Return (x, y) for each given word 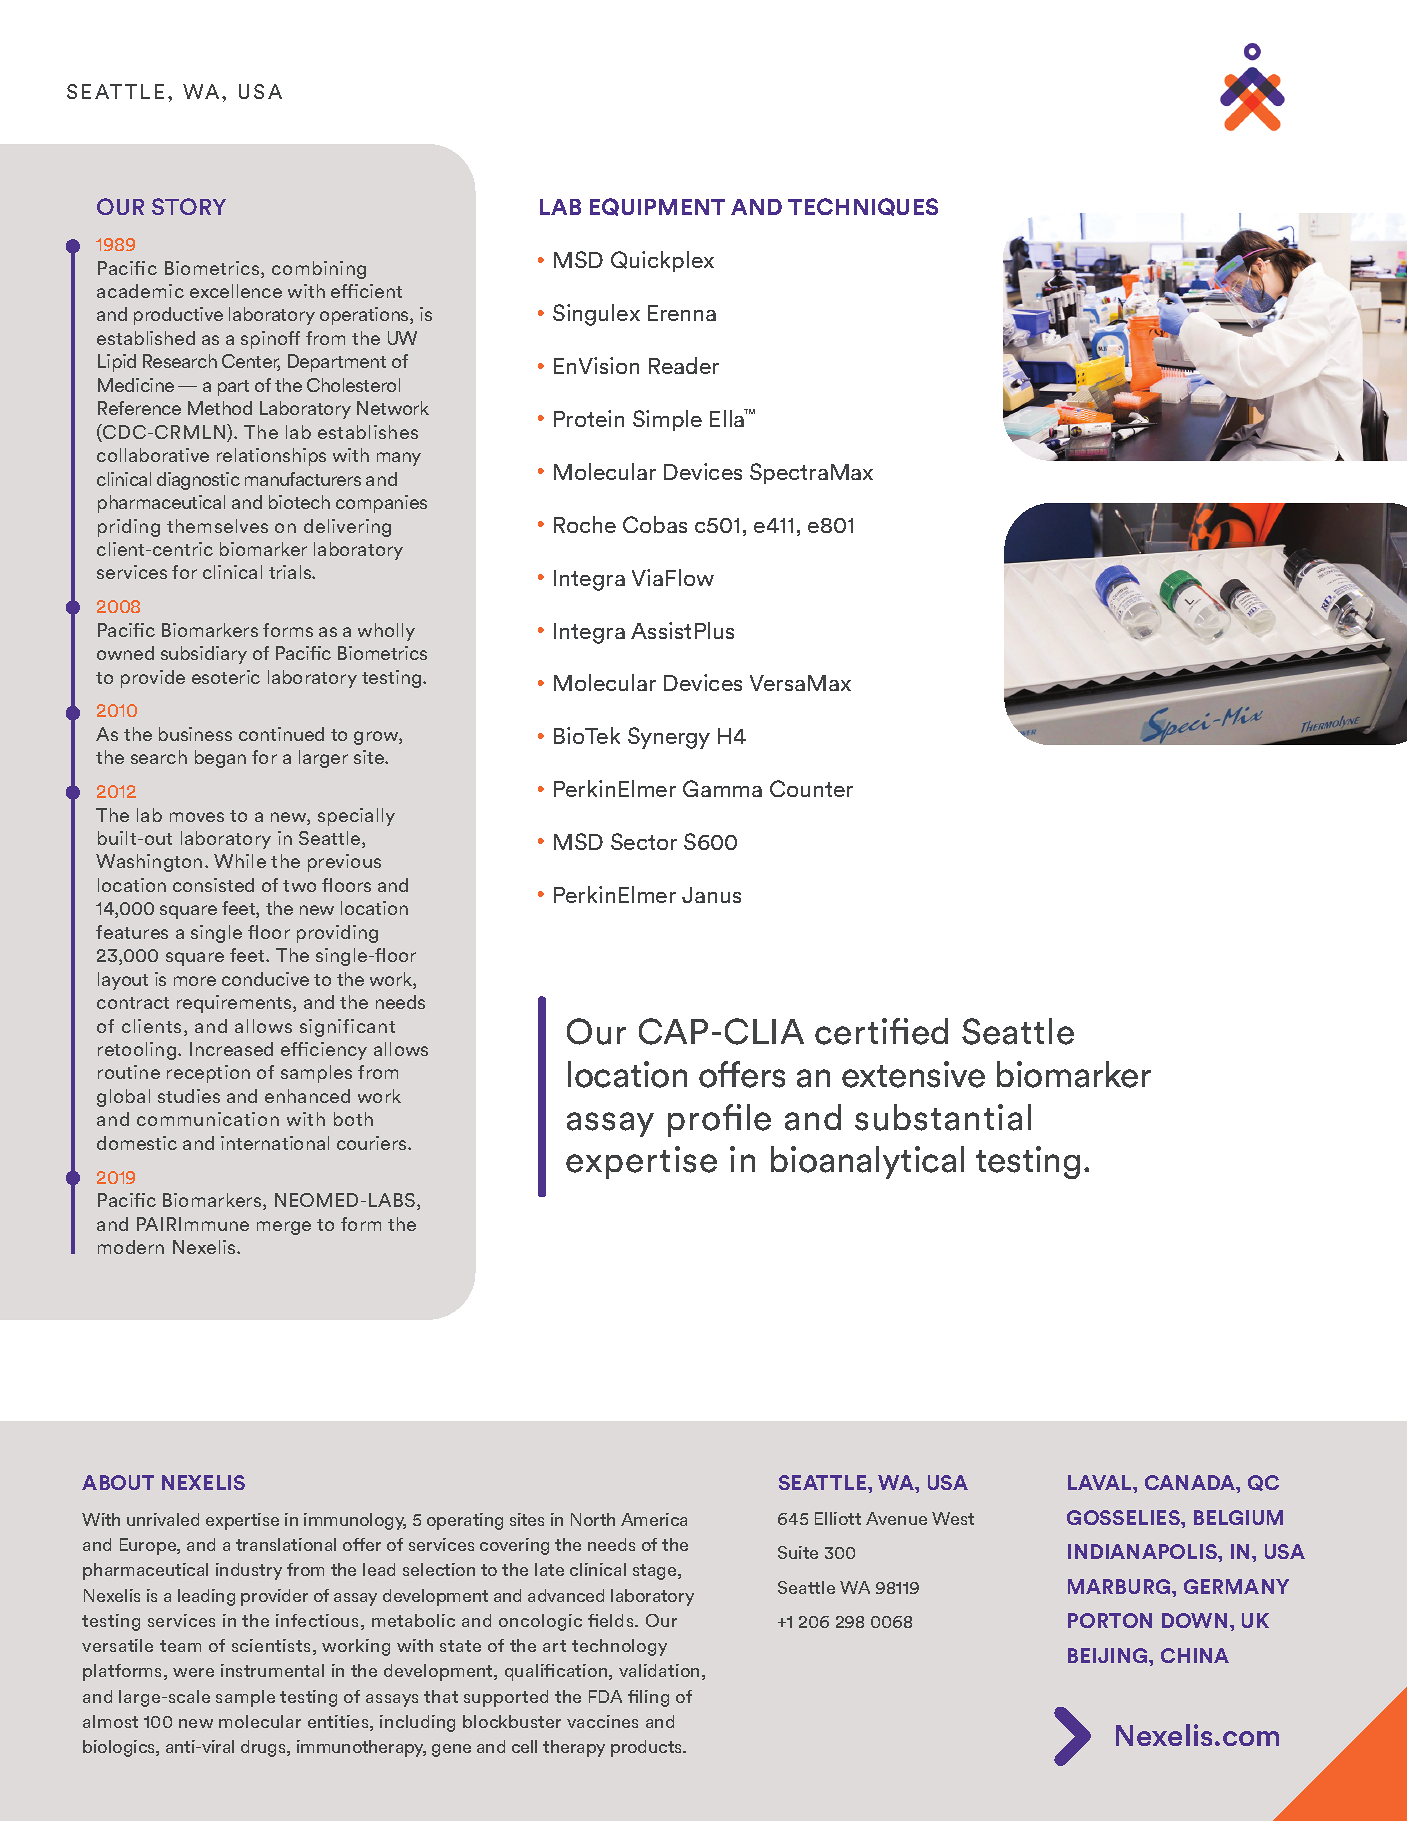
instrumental (272, 1670)
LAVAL (1101, 1482)
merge (284, 1228)
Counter (811, 788)
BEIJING (1109, 1655)
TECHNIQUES (863, 207)
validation (659, 1670)
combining (319, 270)
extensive (913, 1074)
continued (281, 734)
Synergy (669, 738)
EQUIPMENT (657, 207)
